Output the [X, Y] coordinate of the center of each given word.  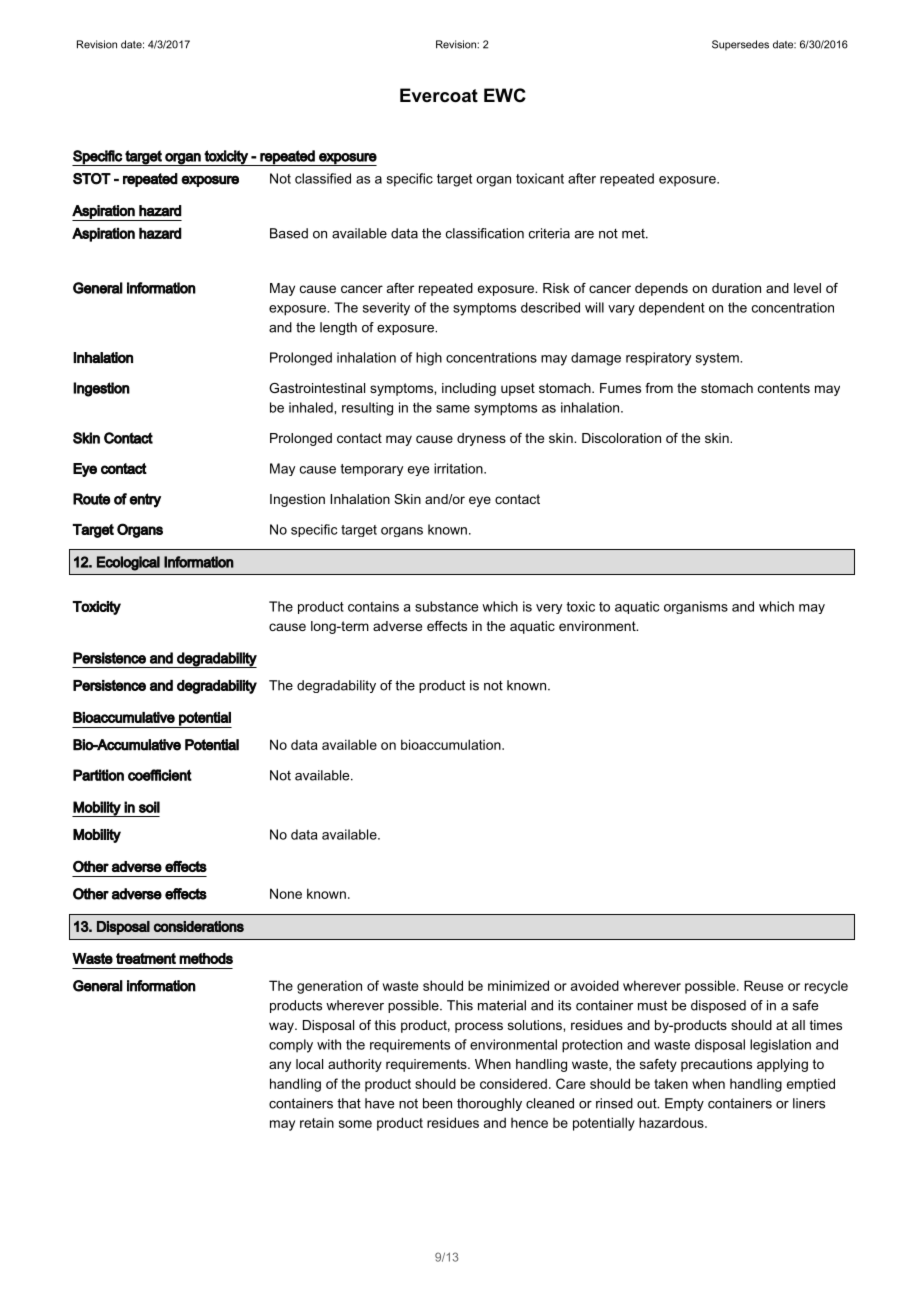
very [549, 609]
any [280, 1066]
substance [446, 606]
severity [386, 309]
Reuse [763, 985]
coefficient [160, 775]
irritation [459, 468]
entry [145, 500]
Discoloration [621, 438]
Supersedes [740, 45]
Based [289, 233]
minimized [518, 985]
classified [323, 178]
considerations [199, 926]
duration [736, 288]
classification [485, 233]
